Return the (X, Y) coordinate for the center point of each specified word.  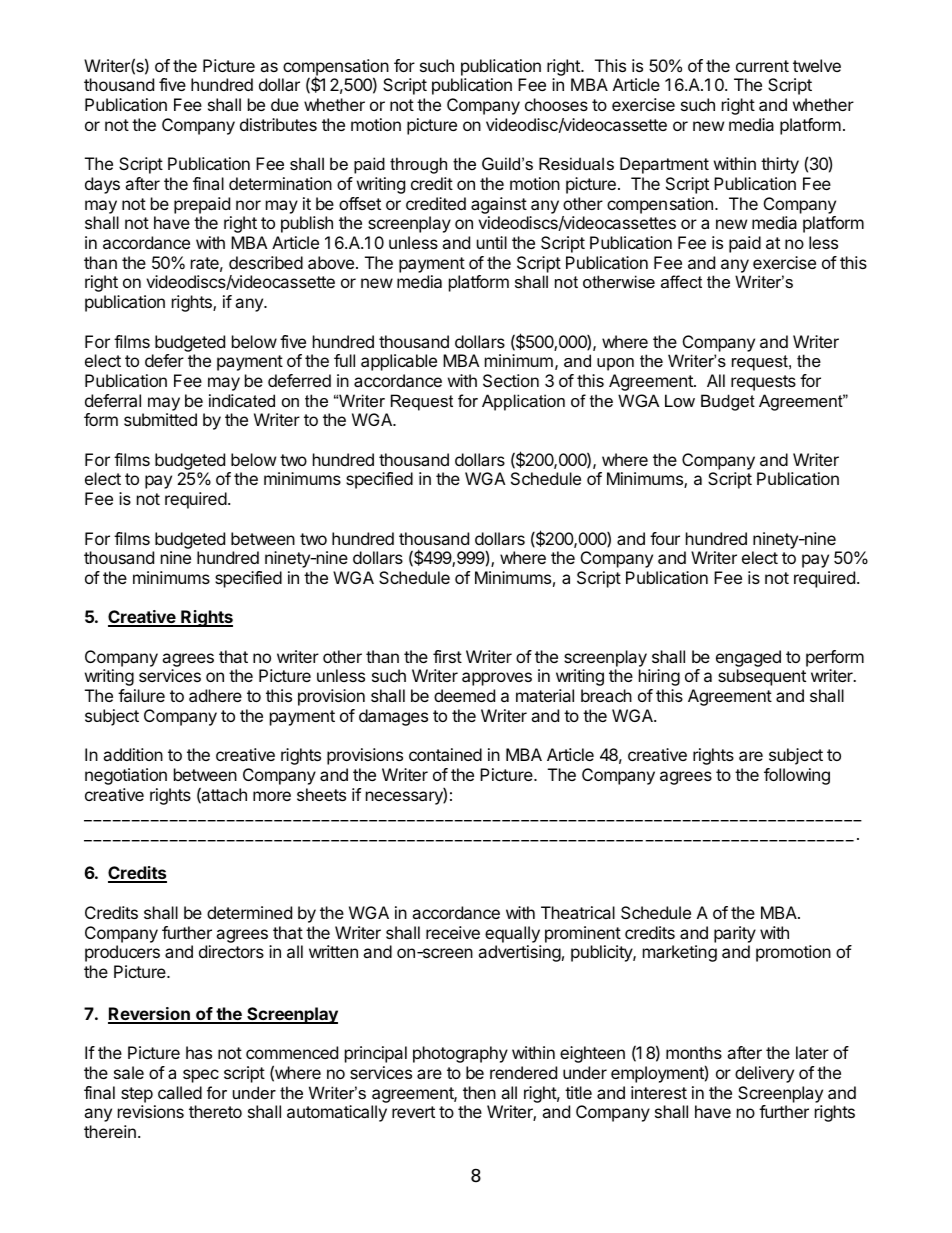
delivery (764, 1074)
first (447, 656)
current (762, 66)
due (285, 104)
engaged (748, 658)
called (180, 1092)
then (479, 1092)
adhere (215, 695)
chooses (556, 104)
